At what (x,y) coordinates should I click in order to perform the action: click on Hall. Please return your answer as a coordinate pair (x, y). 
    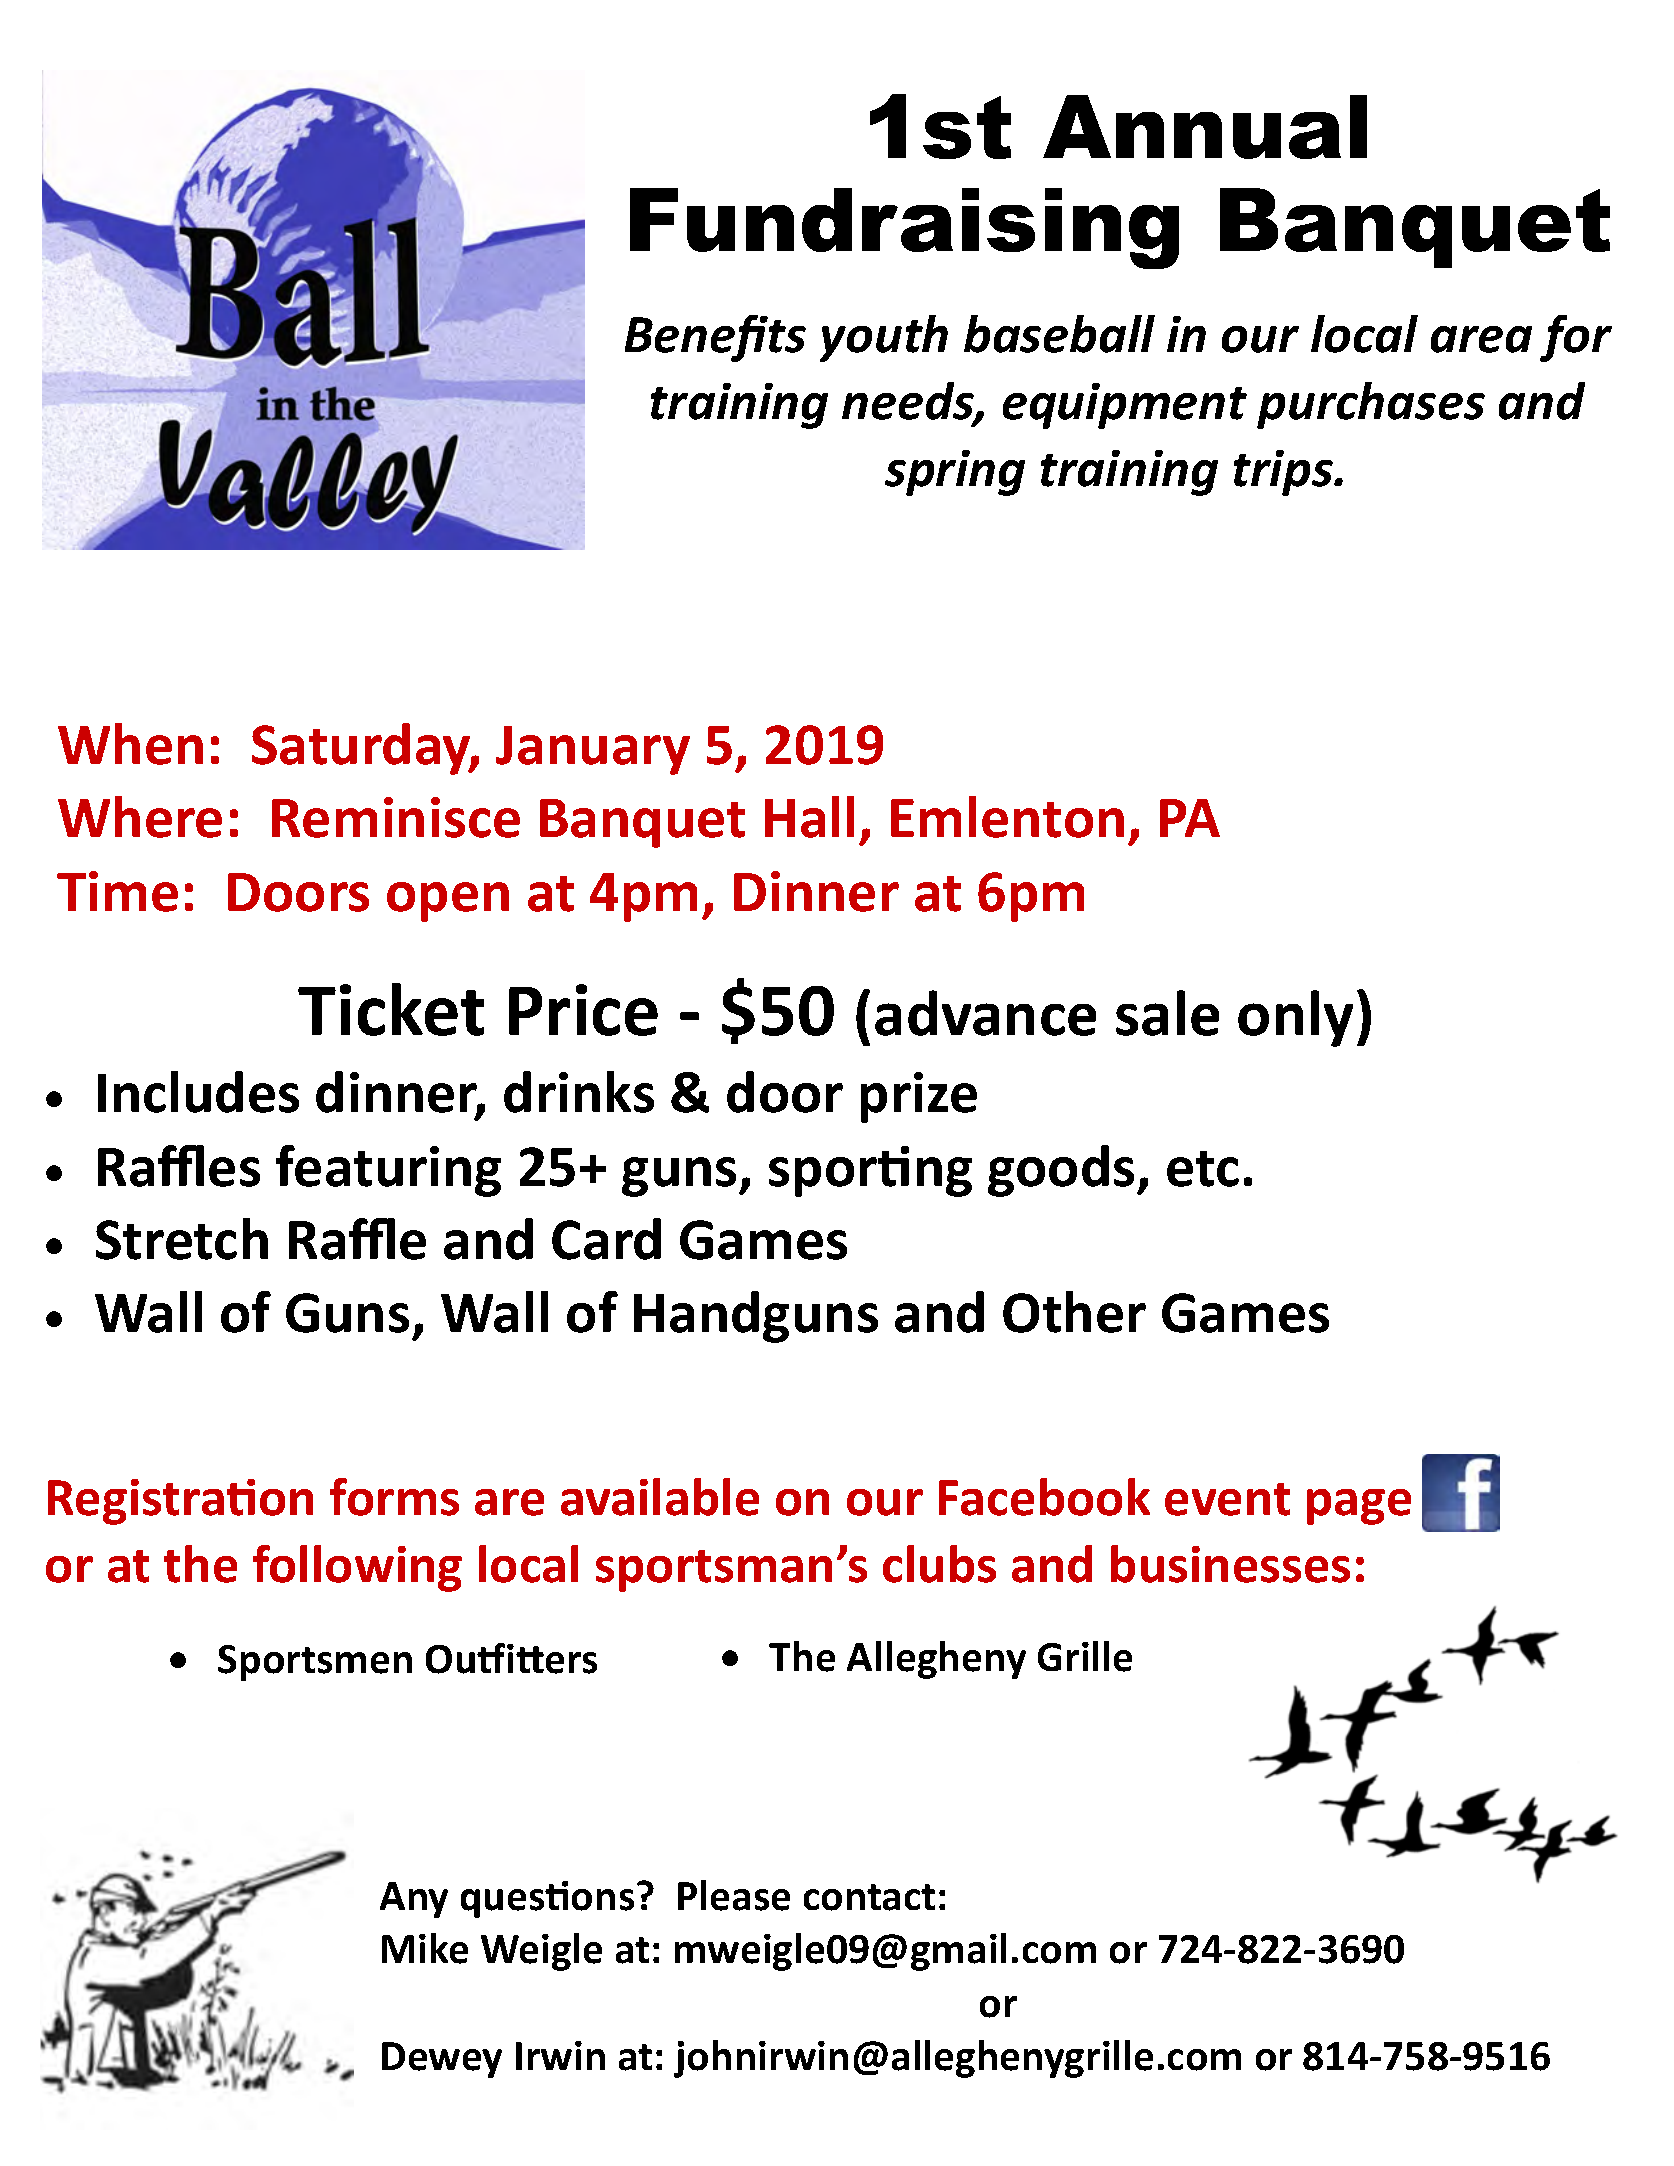
    Looking at the image, I should click on (809, 817).
